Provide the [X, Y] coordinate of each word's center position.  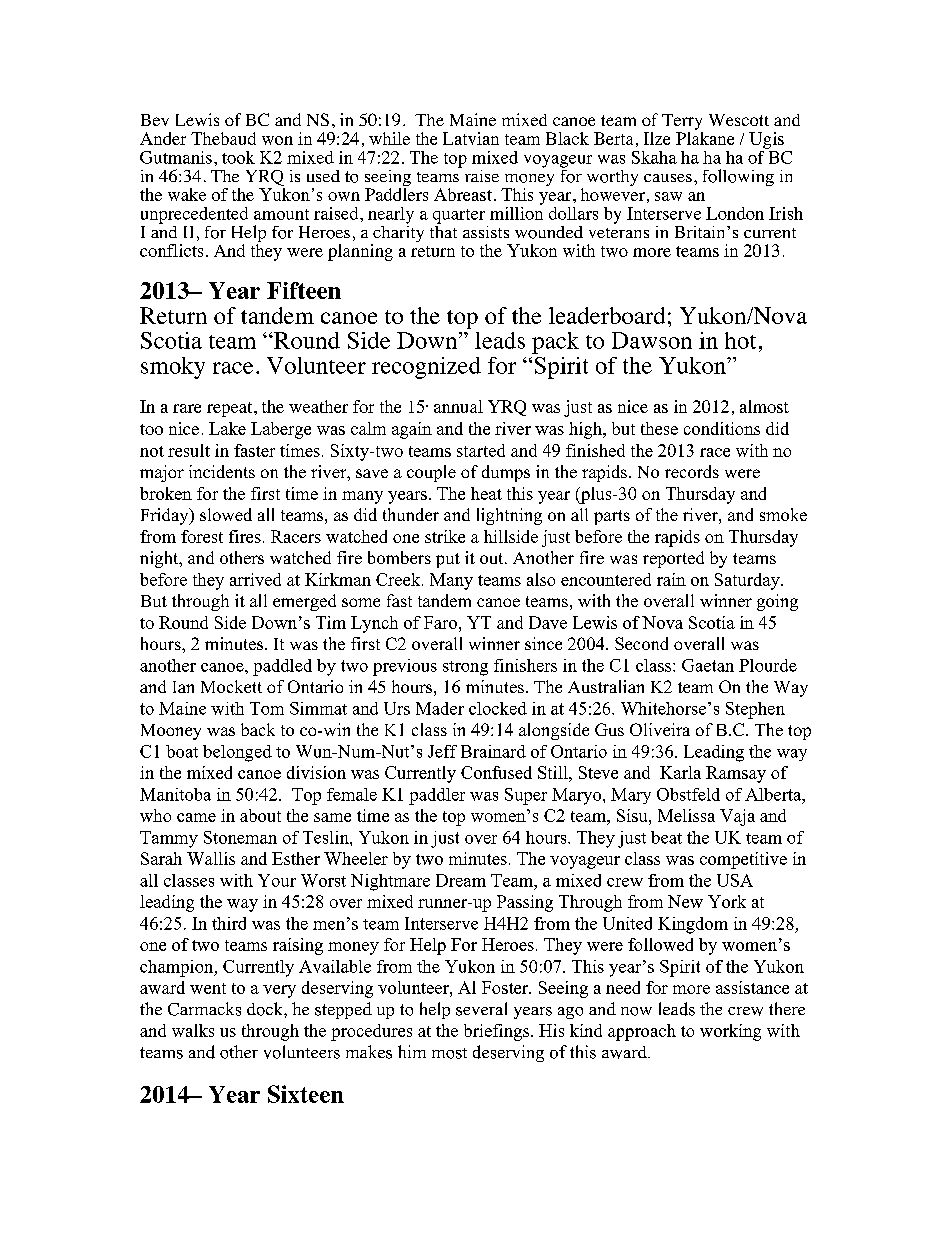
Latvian [471, 138]
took [238, 157]
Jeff [442, 751]
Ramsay [736, 774]
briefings [496, 1032]
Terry [682, 123]
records [692, 471]
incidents [222, 471]
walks [193, 1030]
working [730, 1032]
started [481, 450]
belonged [237, 753]
